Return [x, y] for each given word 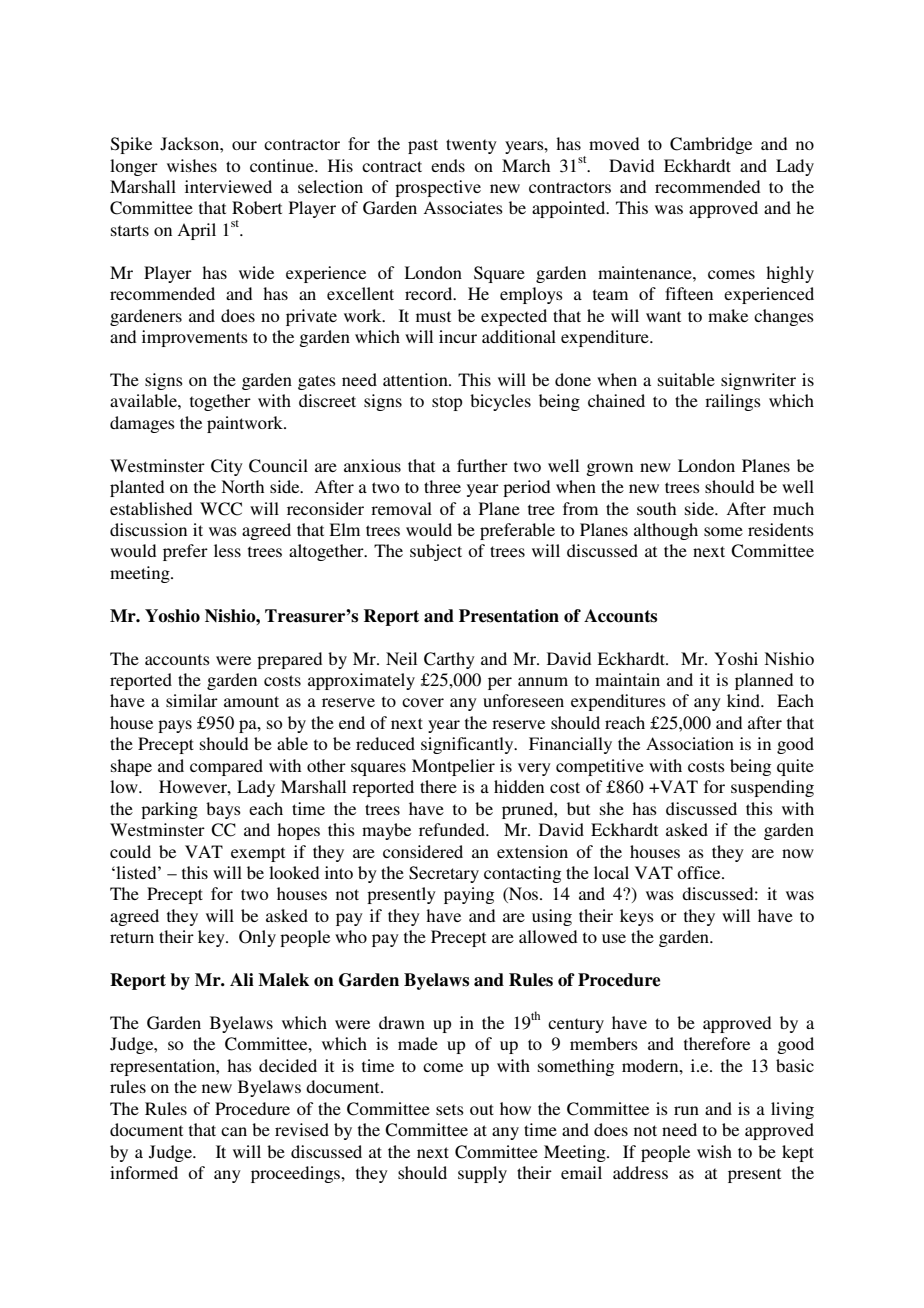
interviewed [228, 186]
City [227, 467]
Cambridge [711, 145]
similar [192, 700]
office [700, 872]
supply [482, 1174]
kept [798, 1153]
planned [764, 681]
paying [469, 895]
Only [257, 938]
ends [448, 165]
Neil [401, 658]
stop [447, 403]
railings [733, 402]
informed [144, 1172]
